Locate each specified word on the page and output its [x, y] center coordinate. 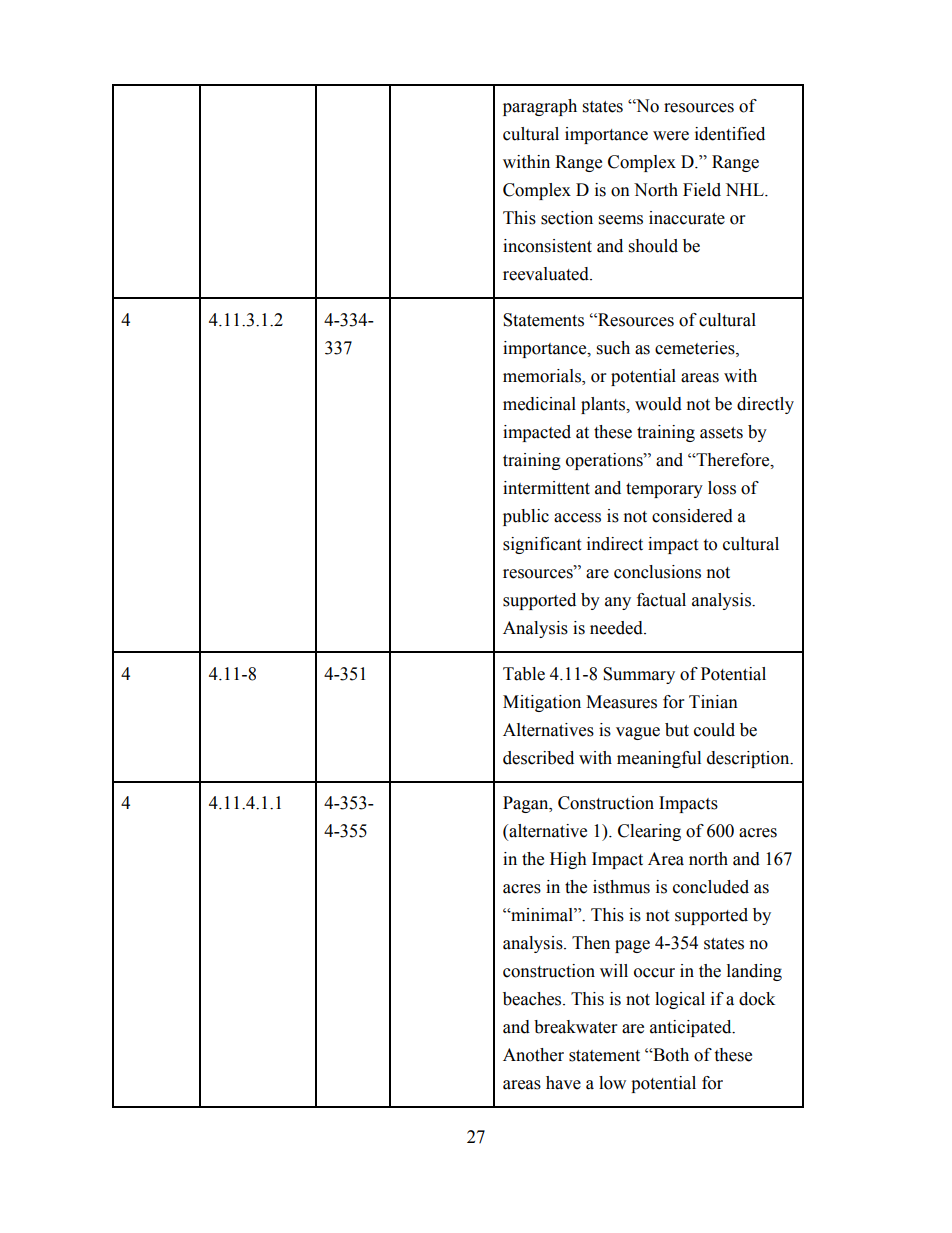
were [671, 136]
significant [542, 545]
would [658, 404]
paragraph [540, 107]
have [563, 1083]
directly [765, 405]
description [749, 759]
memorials [543, 377]
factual [661, 600]
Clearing [649, 832]
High [568, 860]
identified [730, 134]
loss [722, 488]
